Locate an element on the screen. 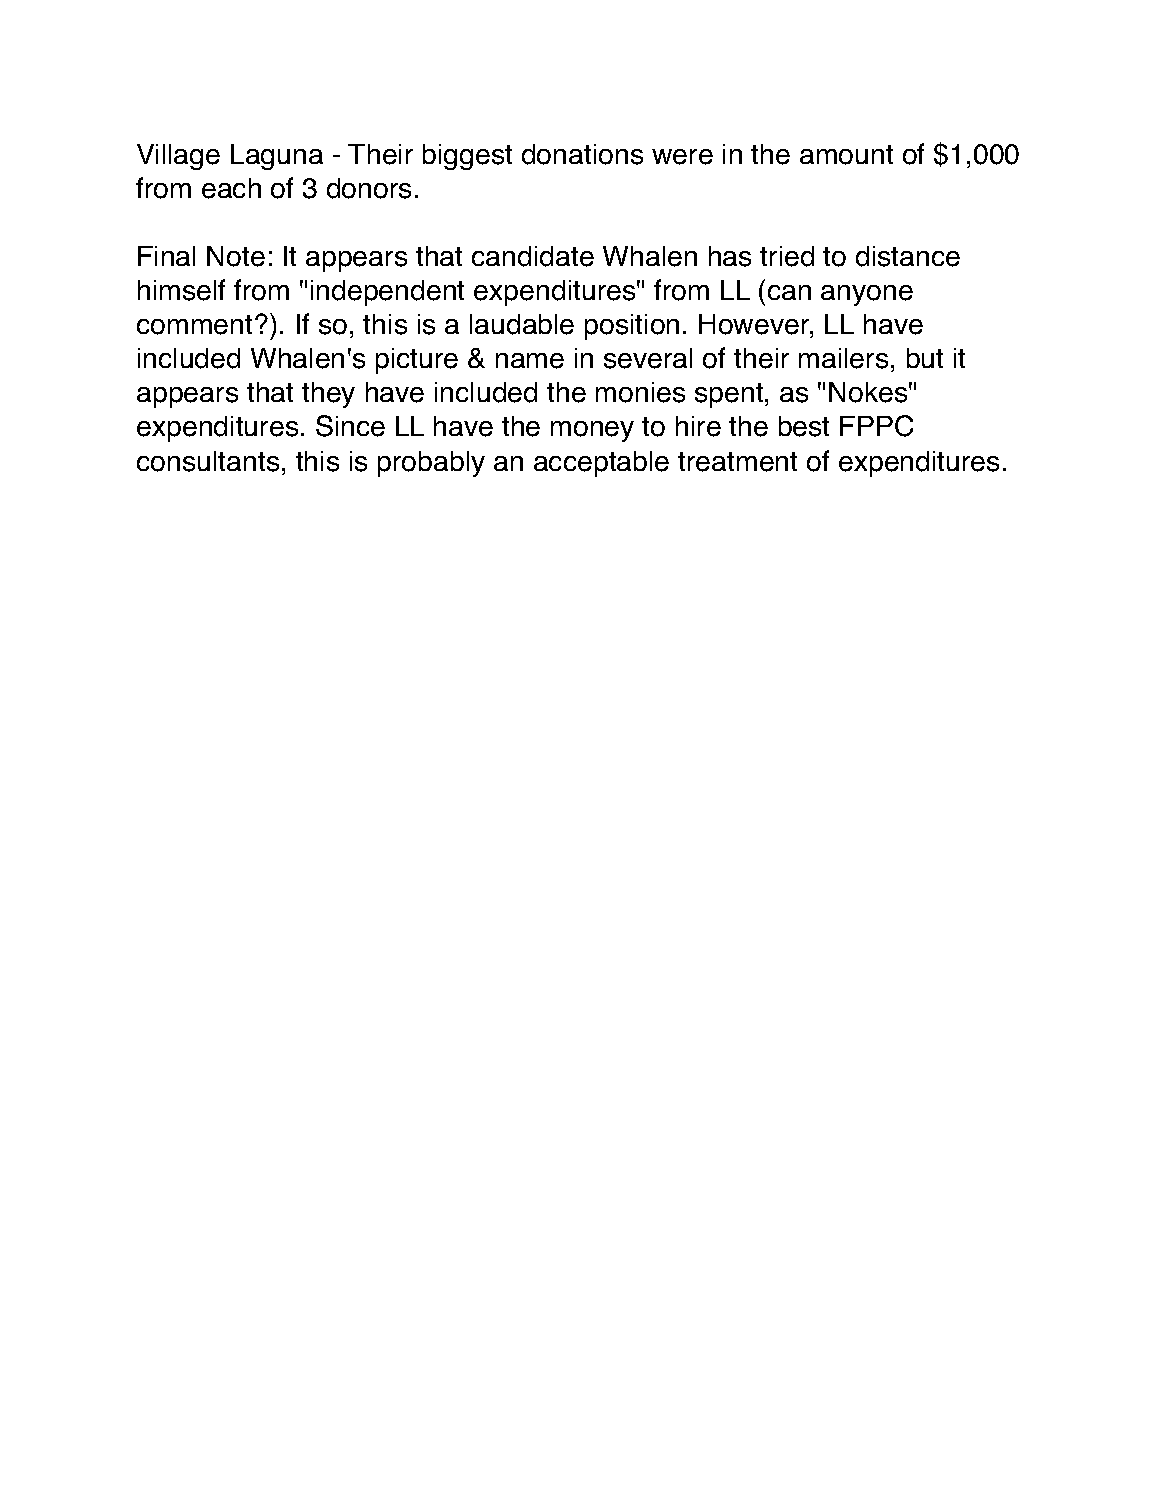  amount is located at coordinates (846, 155).
